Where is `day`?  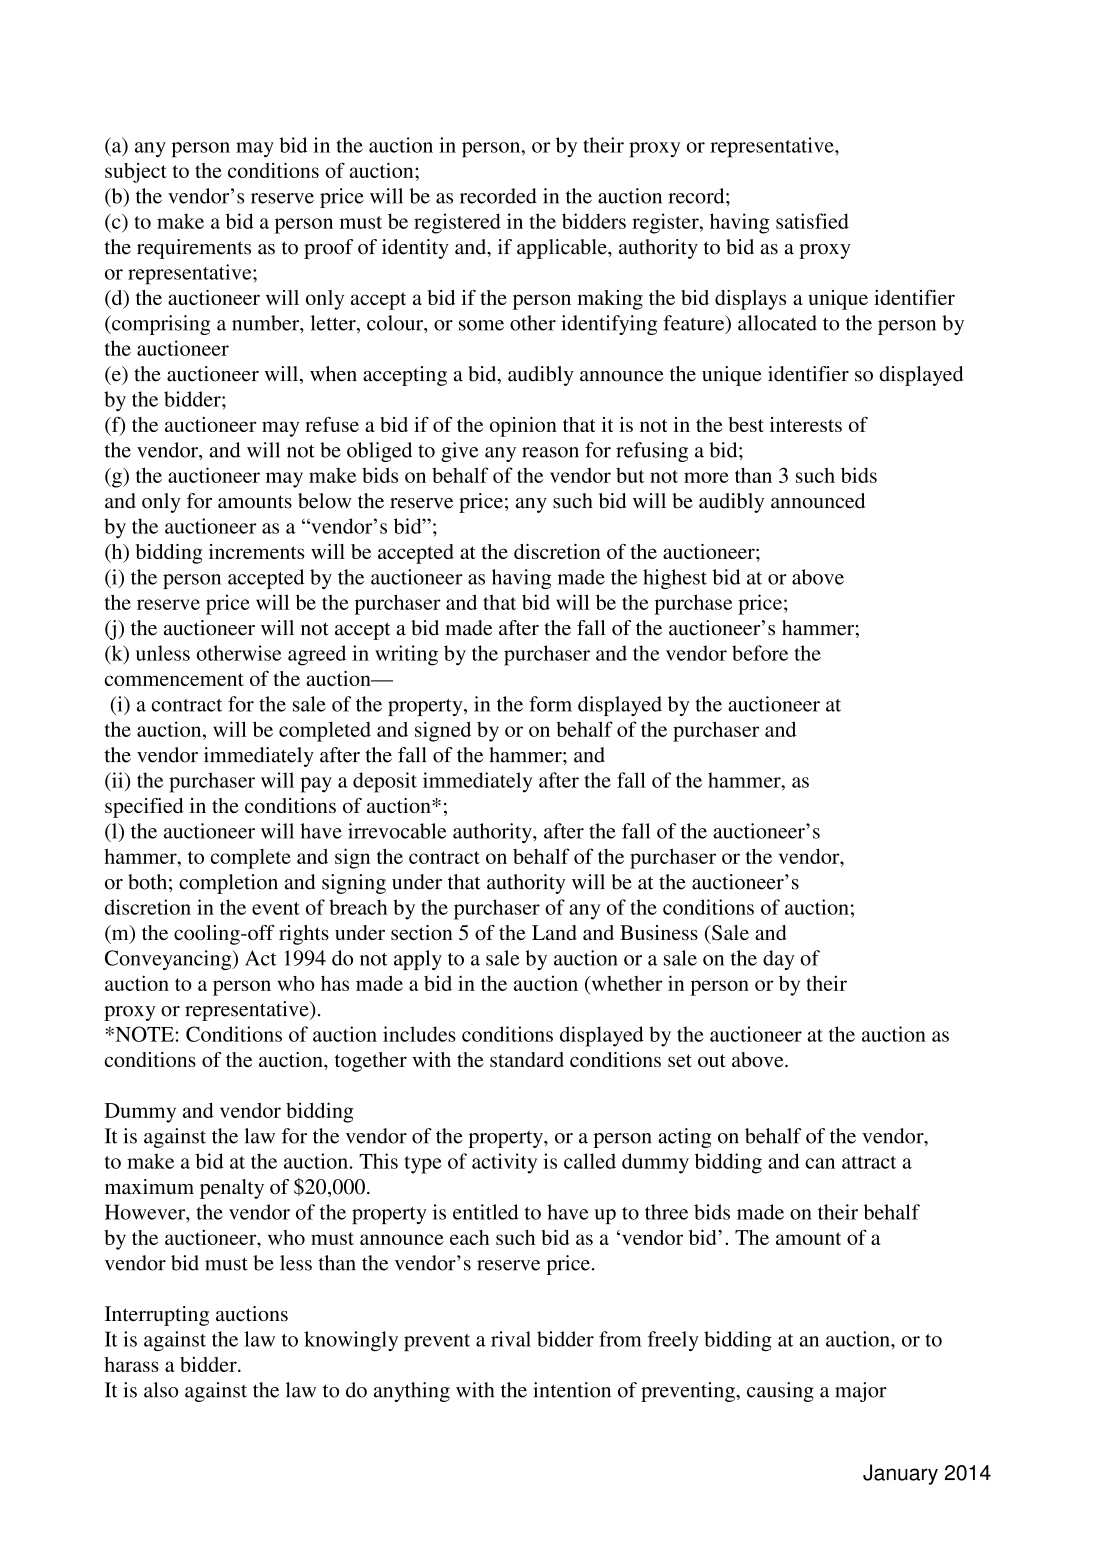
day is located at coordinates (779, 960).
